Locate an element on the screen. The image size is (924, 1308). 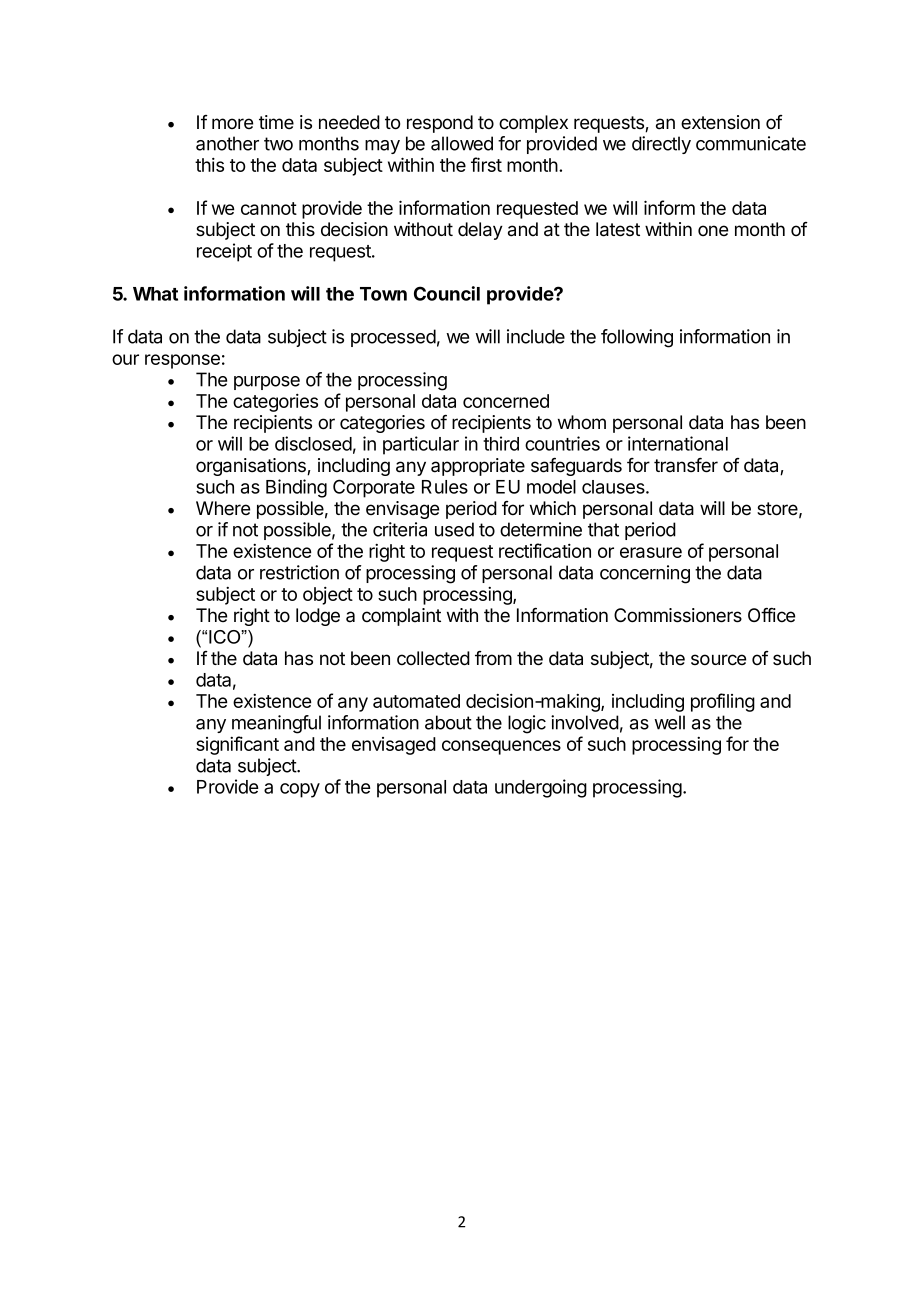
following is located at coordinates (637, 338).
